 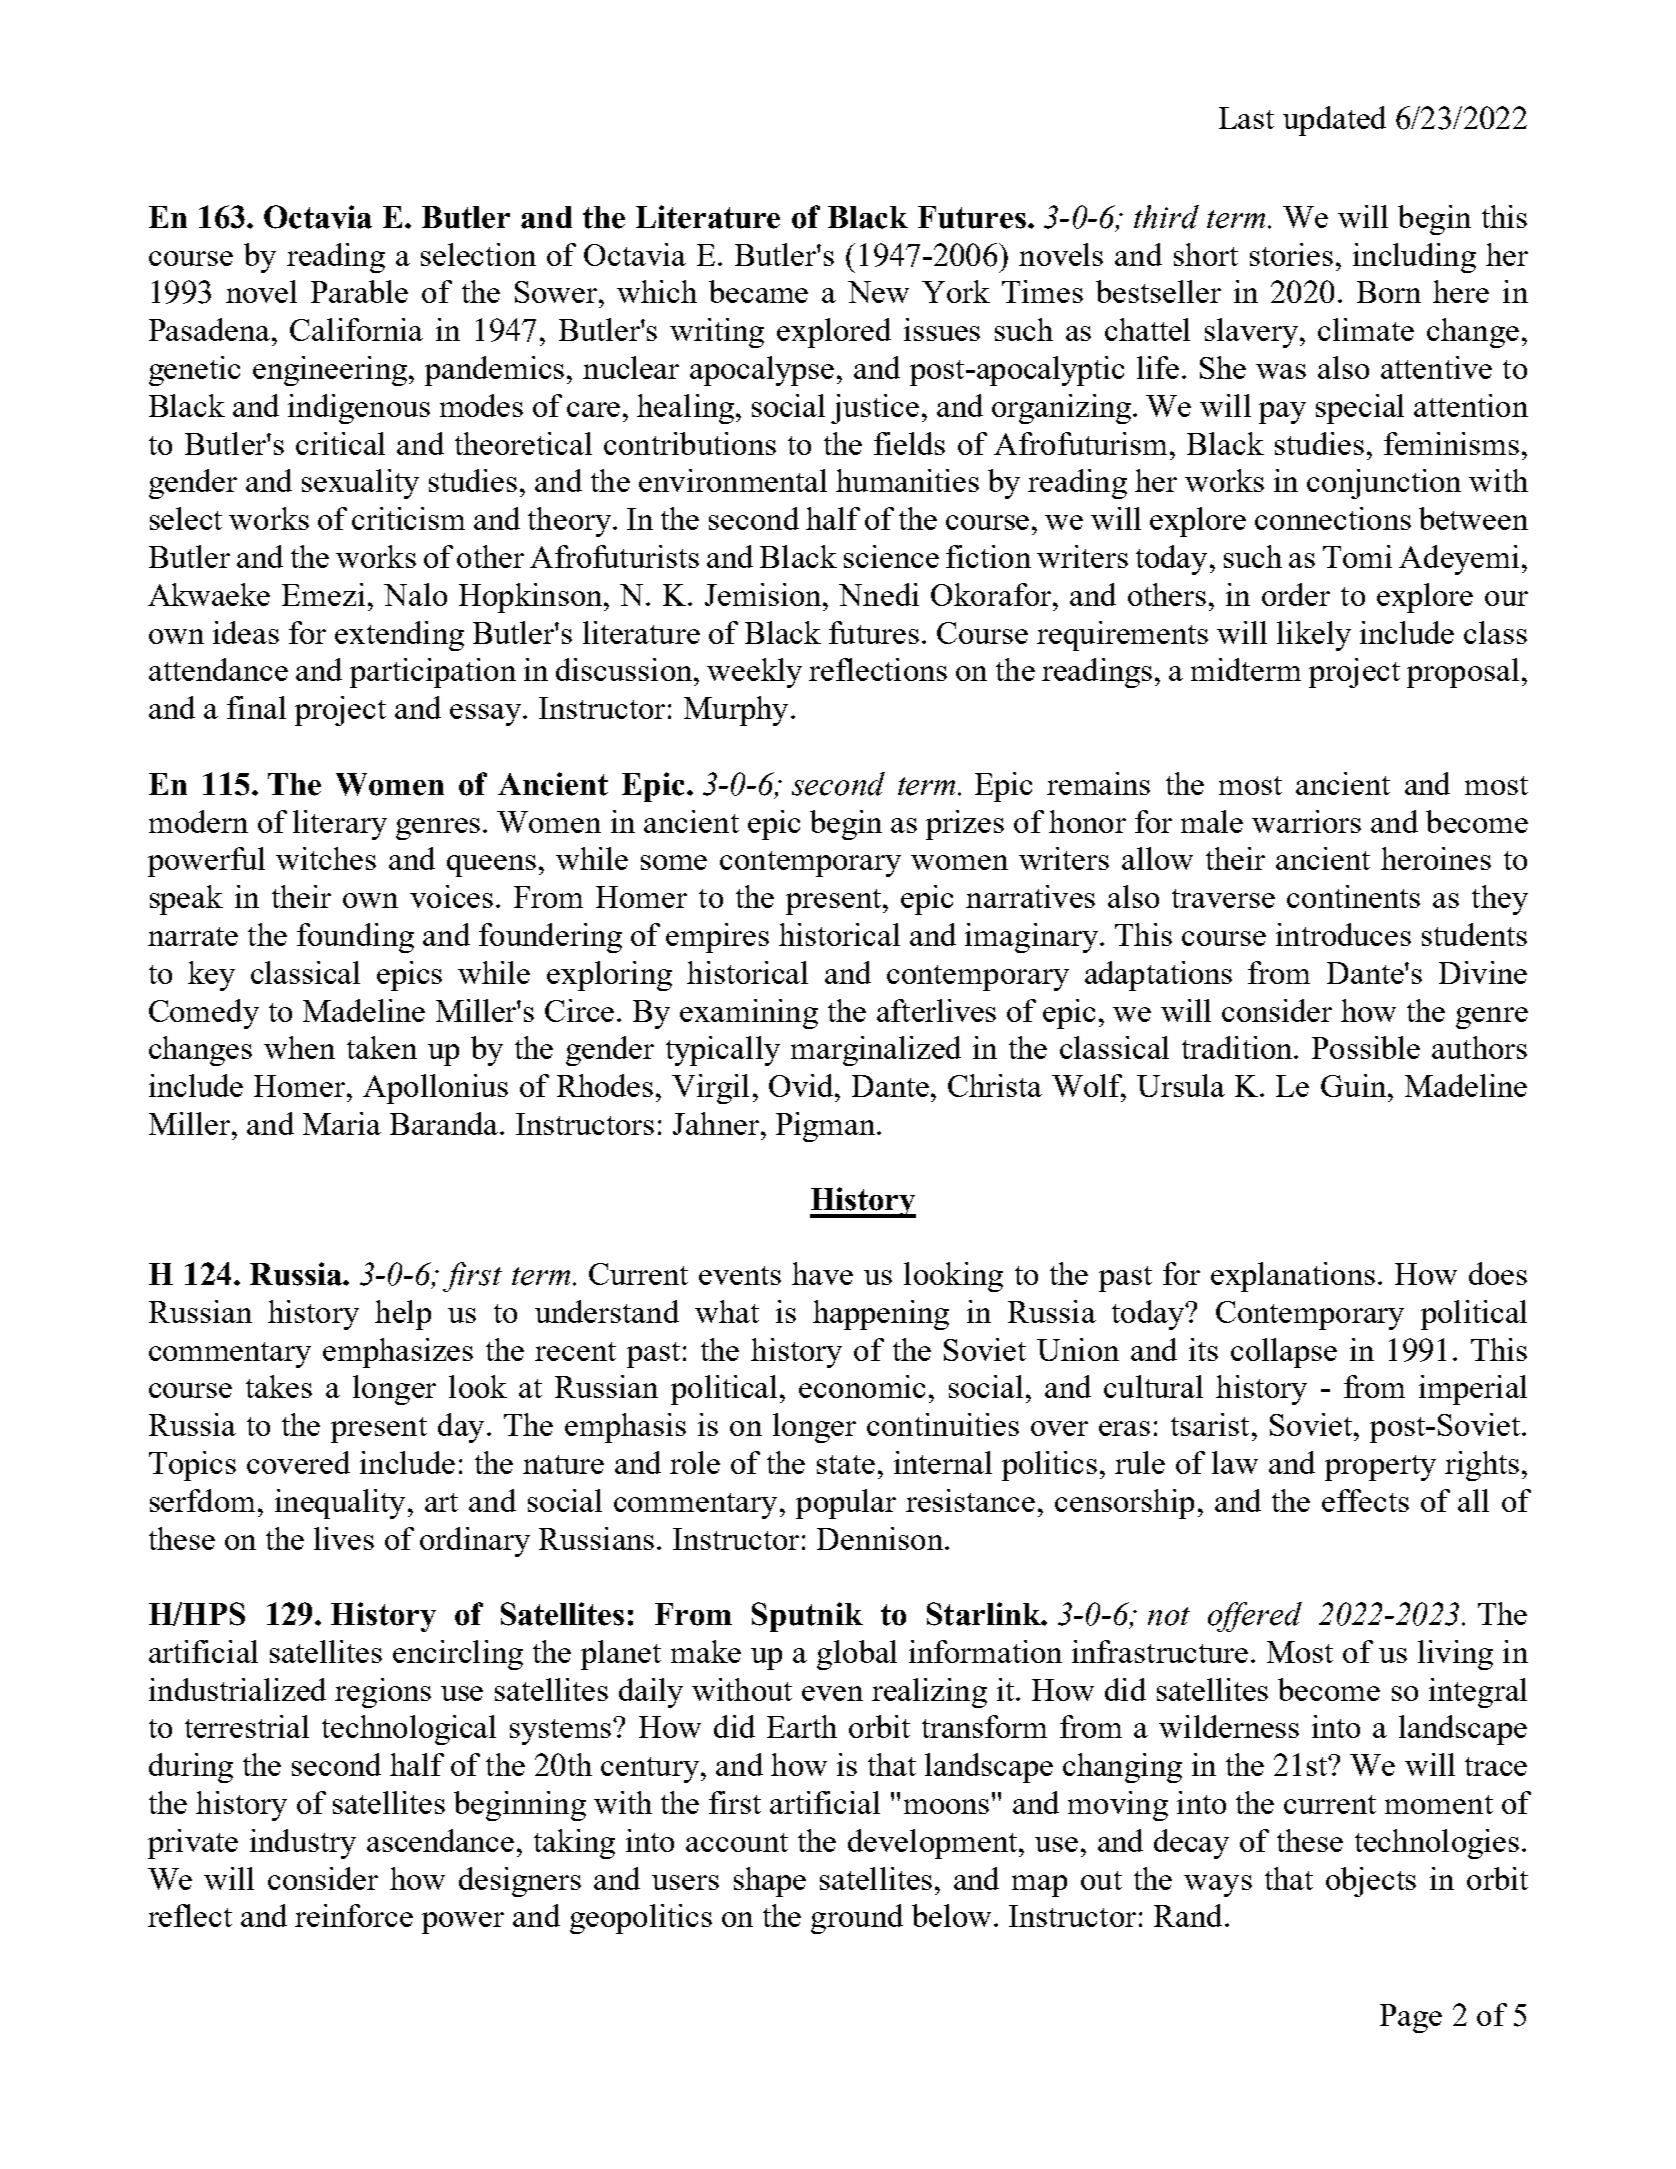 What do you see at coordinates (857, 1919) in the image?
I see `ground` at bounding box center [857, 1919].
